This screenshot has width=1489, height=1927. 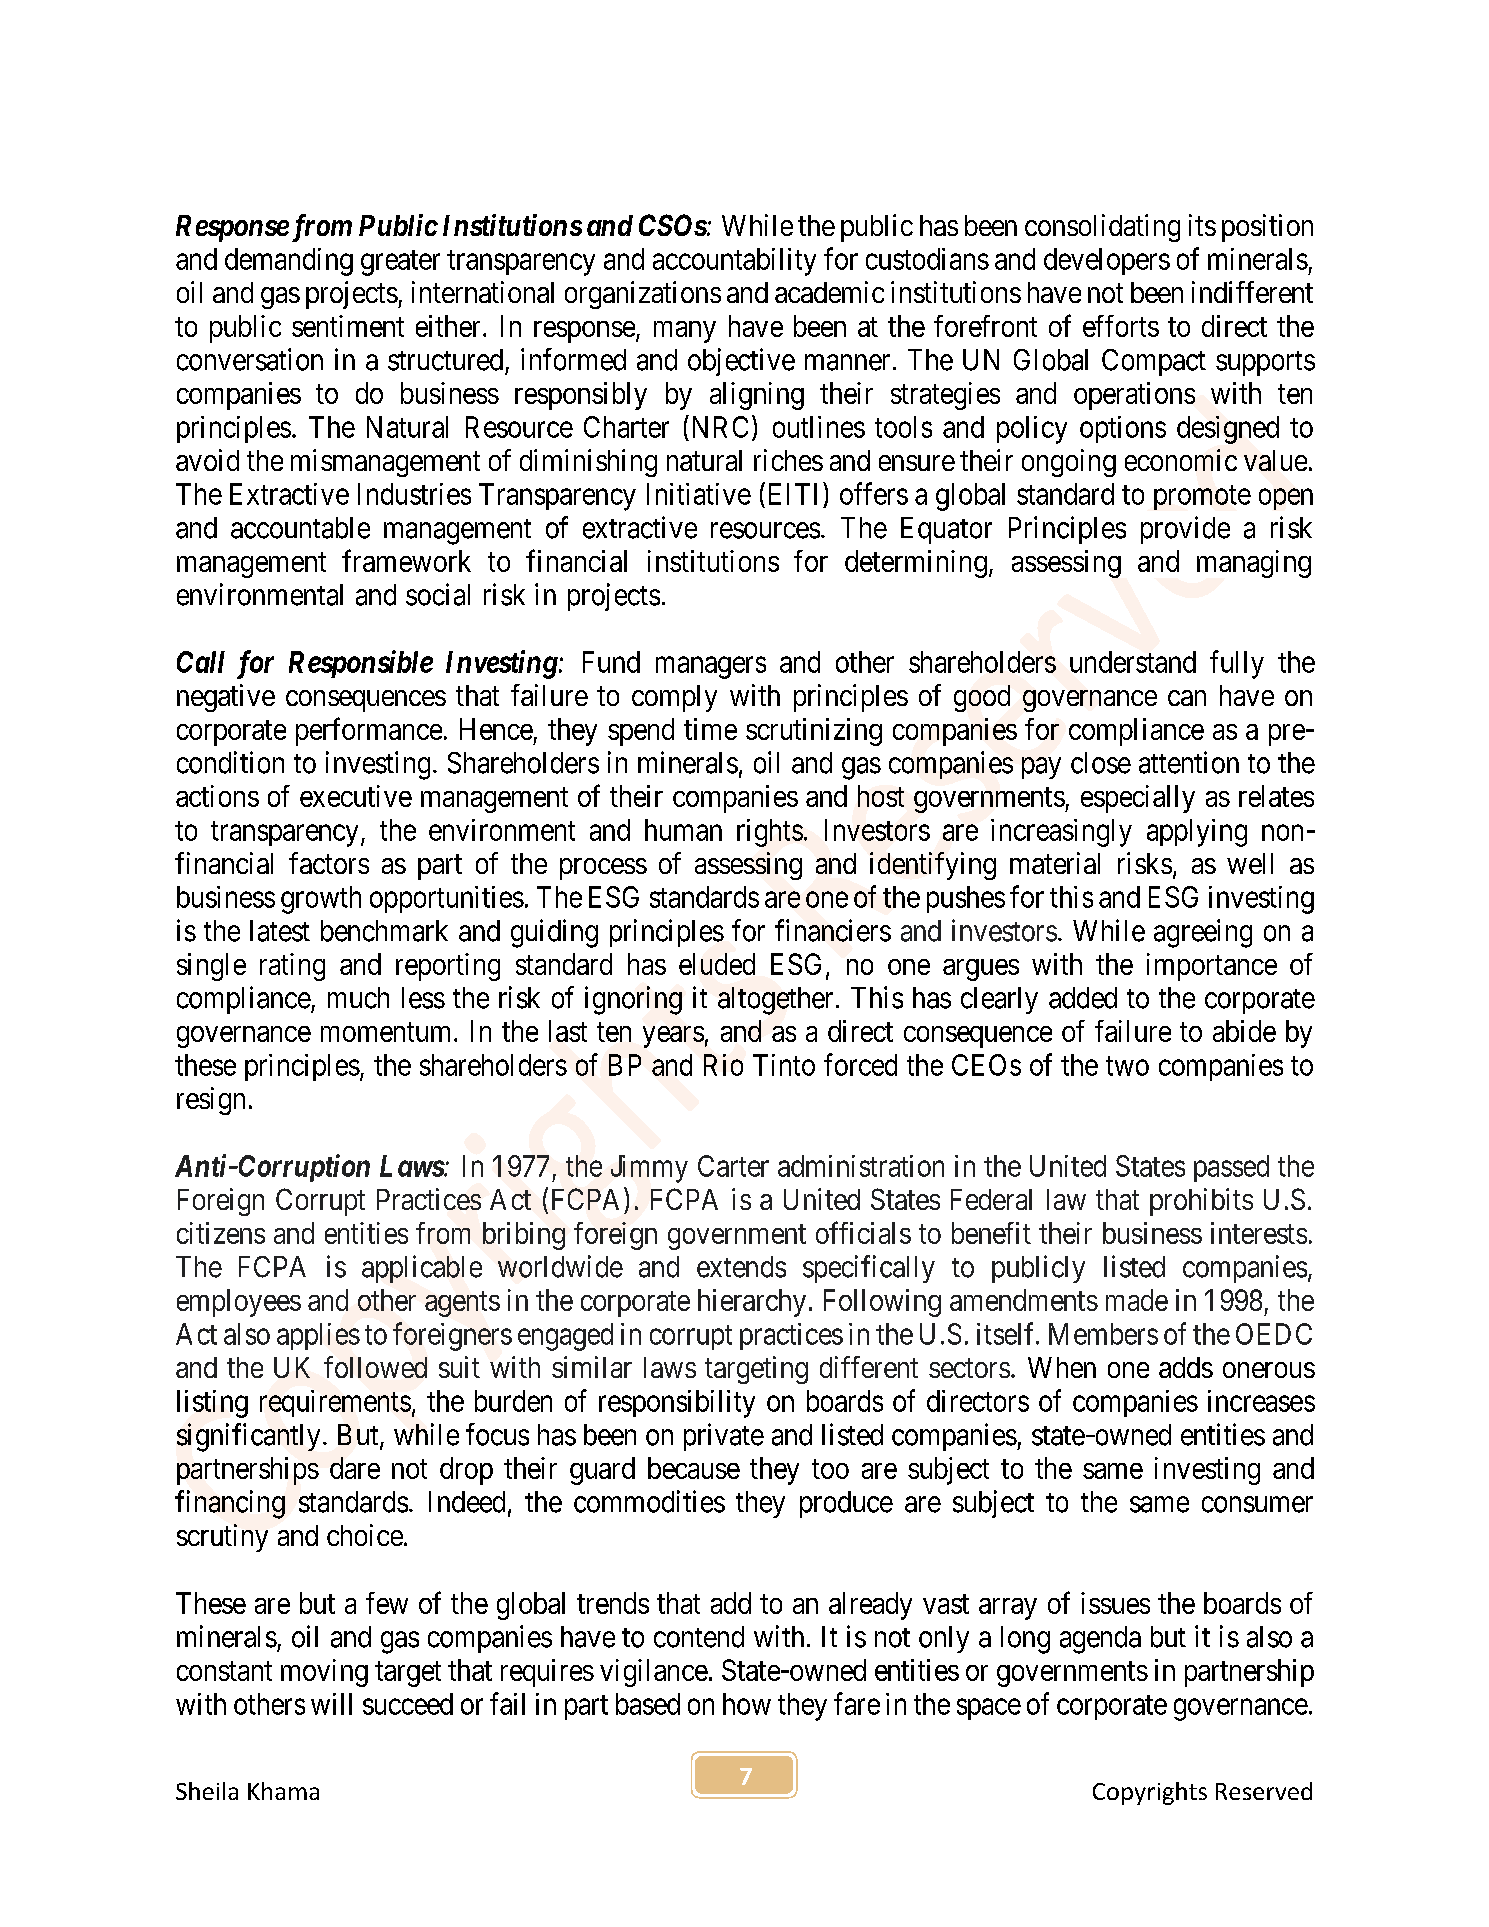 I want to click on will, so click(x=331, y=1704).
